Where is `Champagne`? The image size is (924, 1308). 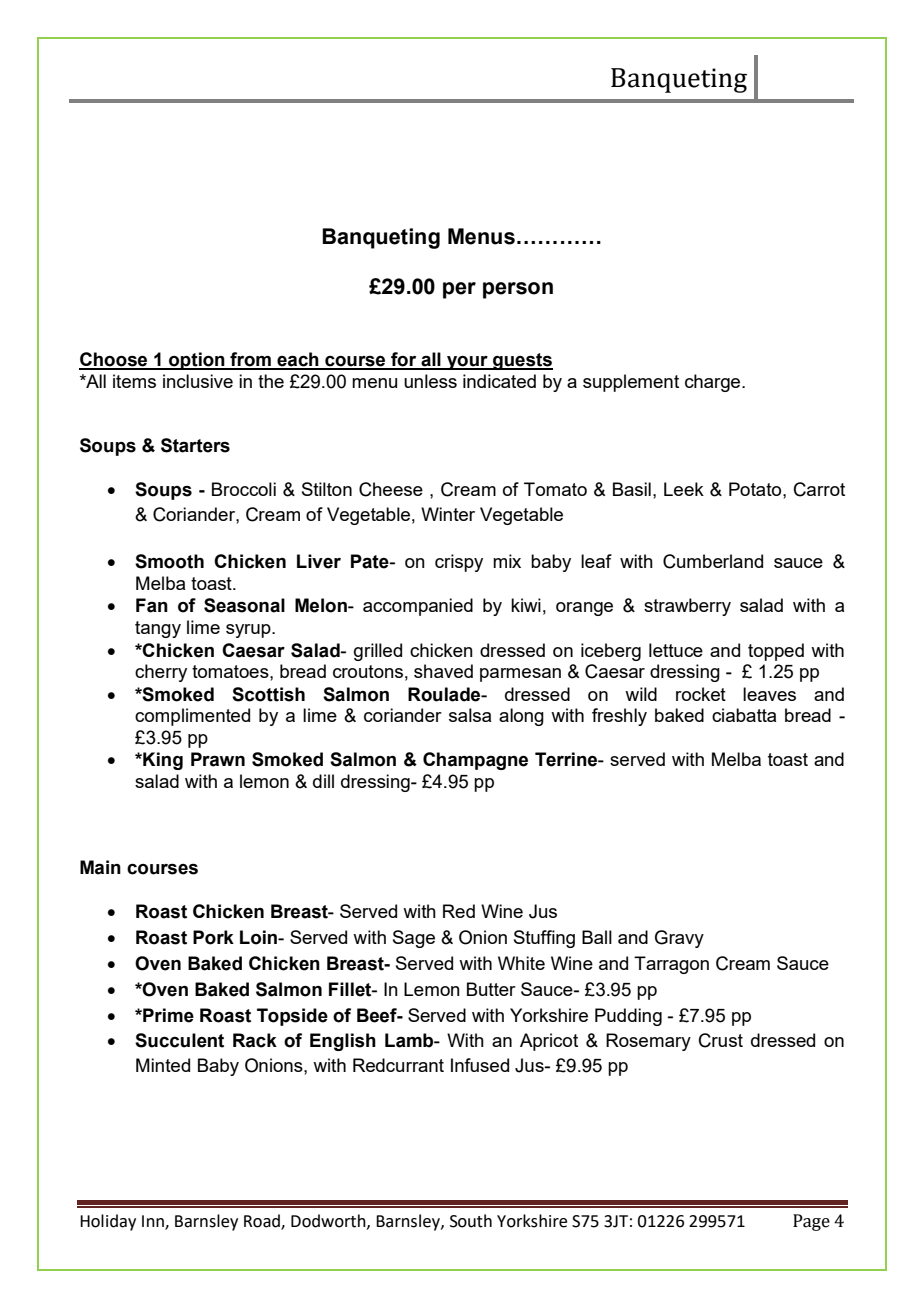
Champagne is located at coordinates (475, 761).
